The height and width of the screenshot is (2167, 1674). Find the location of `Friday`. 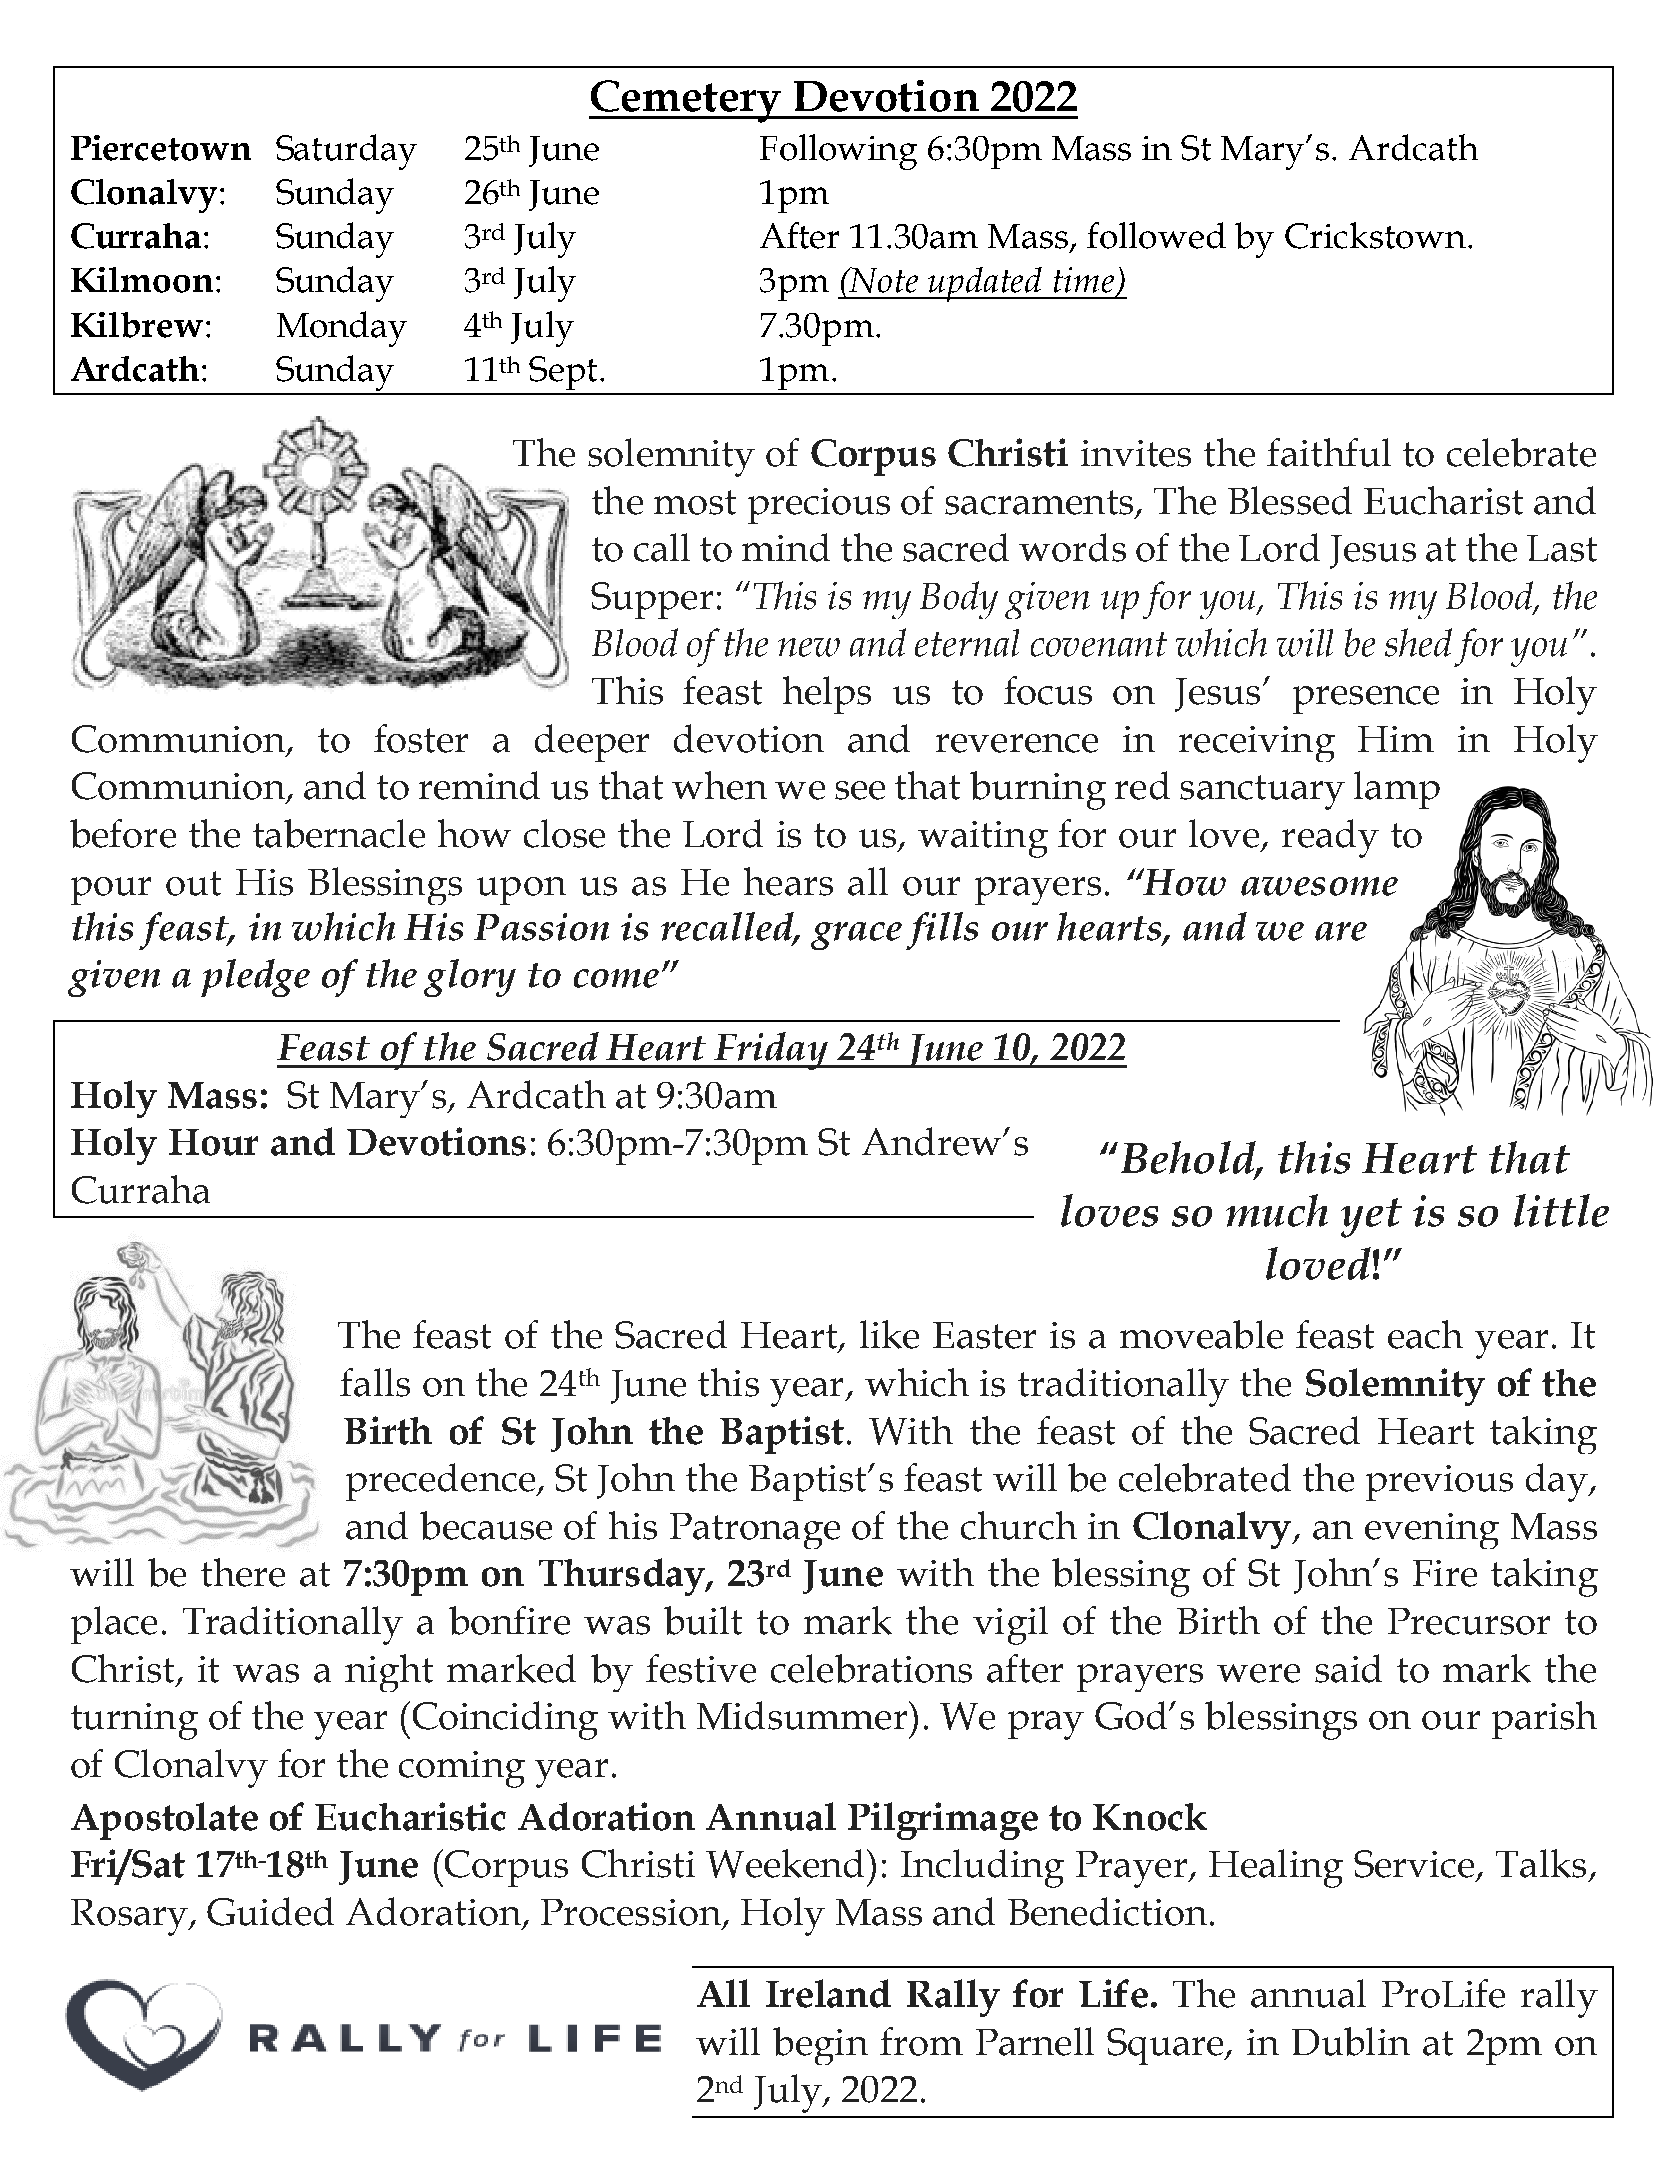

Friday is located at coordinates (771, 1051).
